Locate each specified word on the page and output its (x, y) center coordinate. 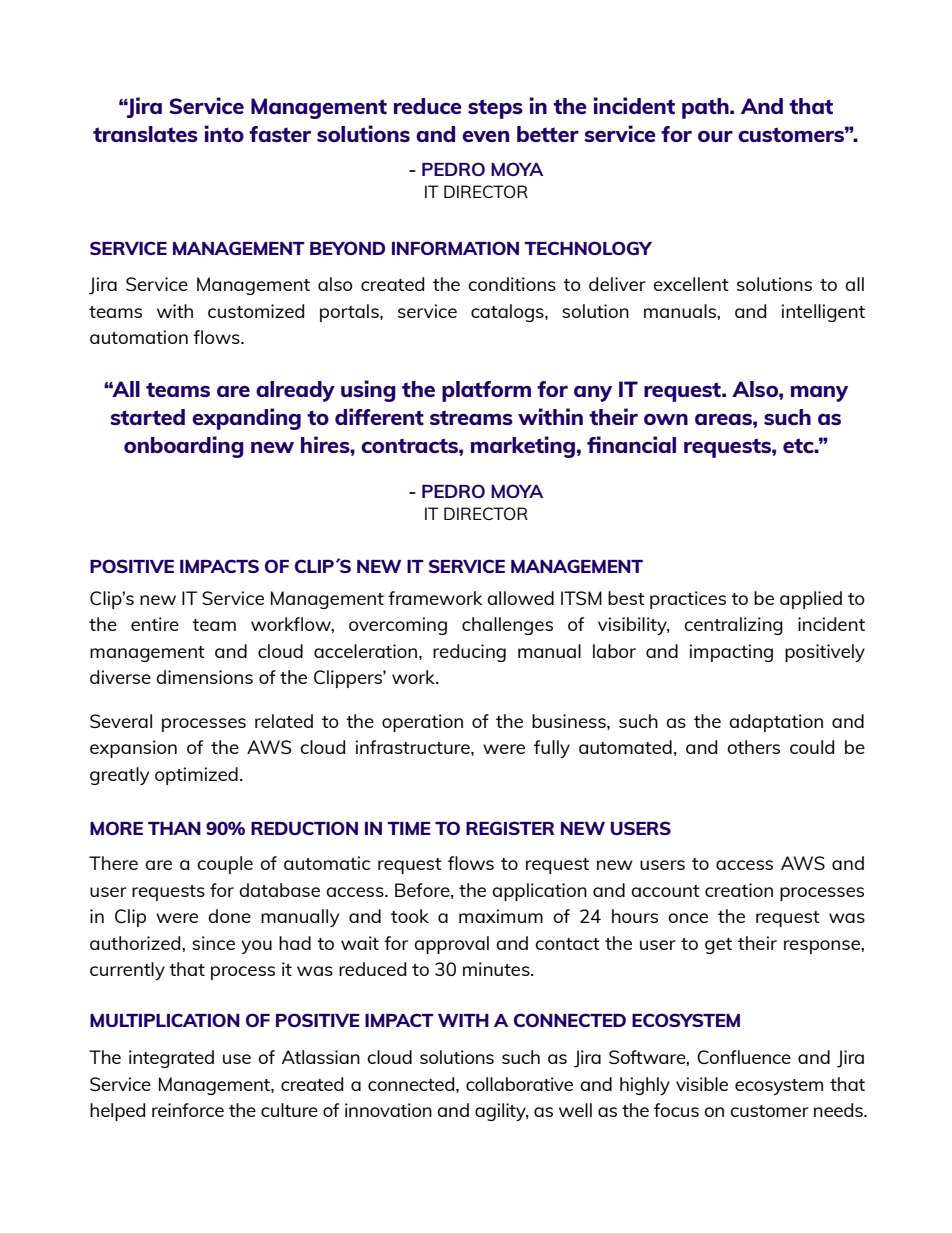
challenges (507, 626)
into (224, 133)
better (548, 134)
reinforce (188, 1110)
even (485, 136)
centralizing (733, 626)
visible (702, 1084)
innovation (388, 1110)
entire (155, 624)
